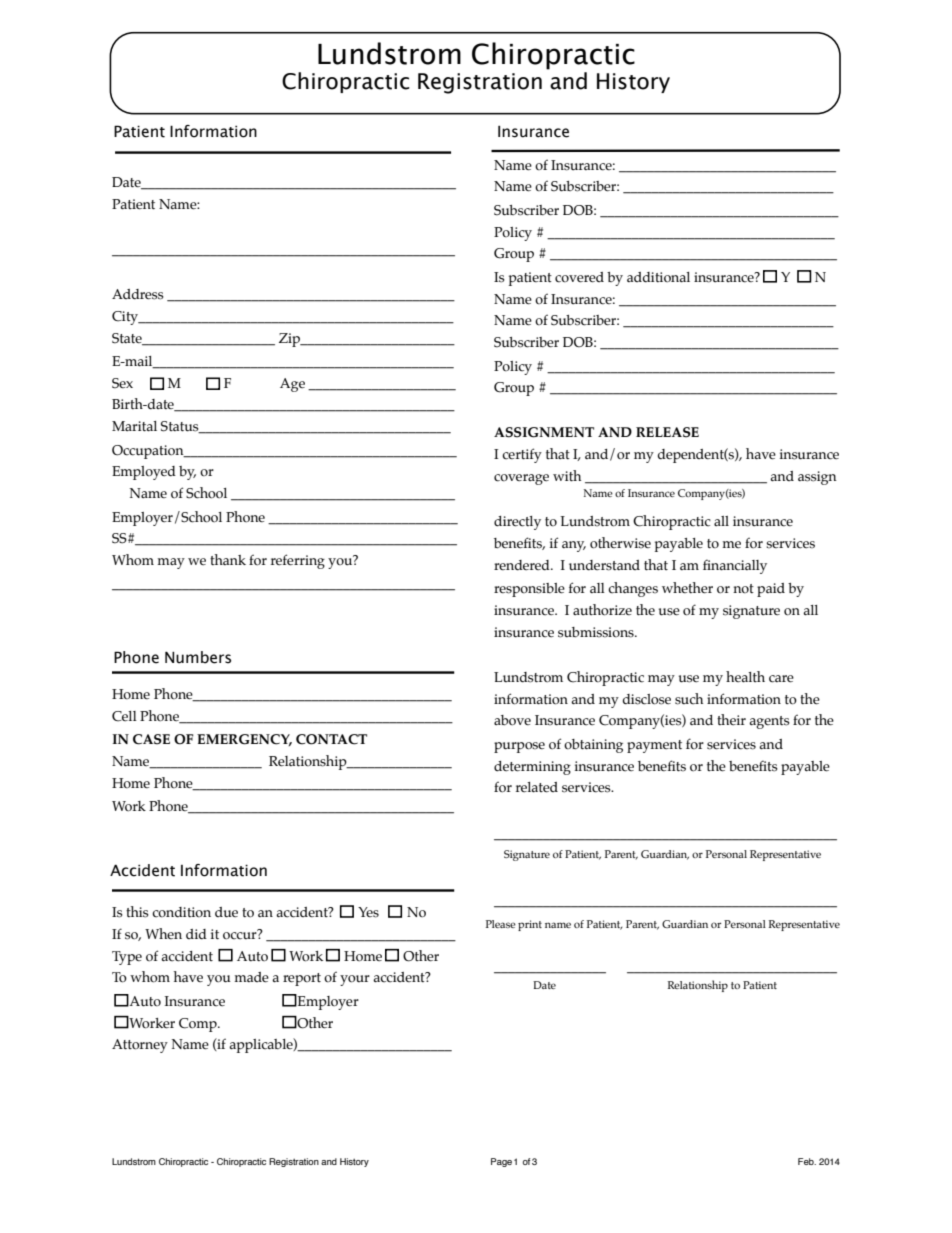 This screenshot has height=1233, width=952. What do you see at coordinates (731, 719) in the screenshot?
I see `their` at bounding box center [731, 719].
